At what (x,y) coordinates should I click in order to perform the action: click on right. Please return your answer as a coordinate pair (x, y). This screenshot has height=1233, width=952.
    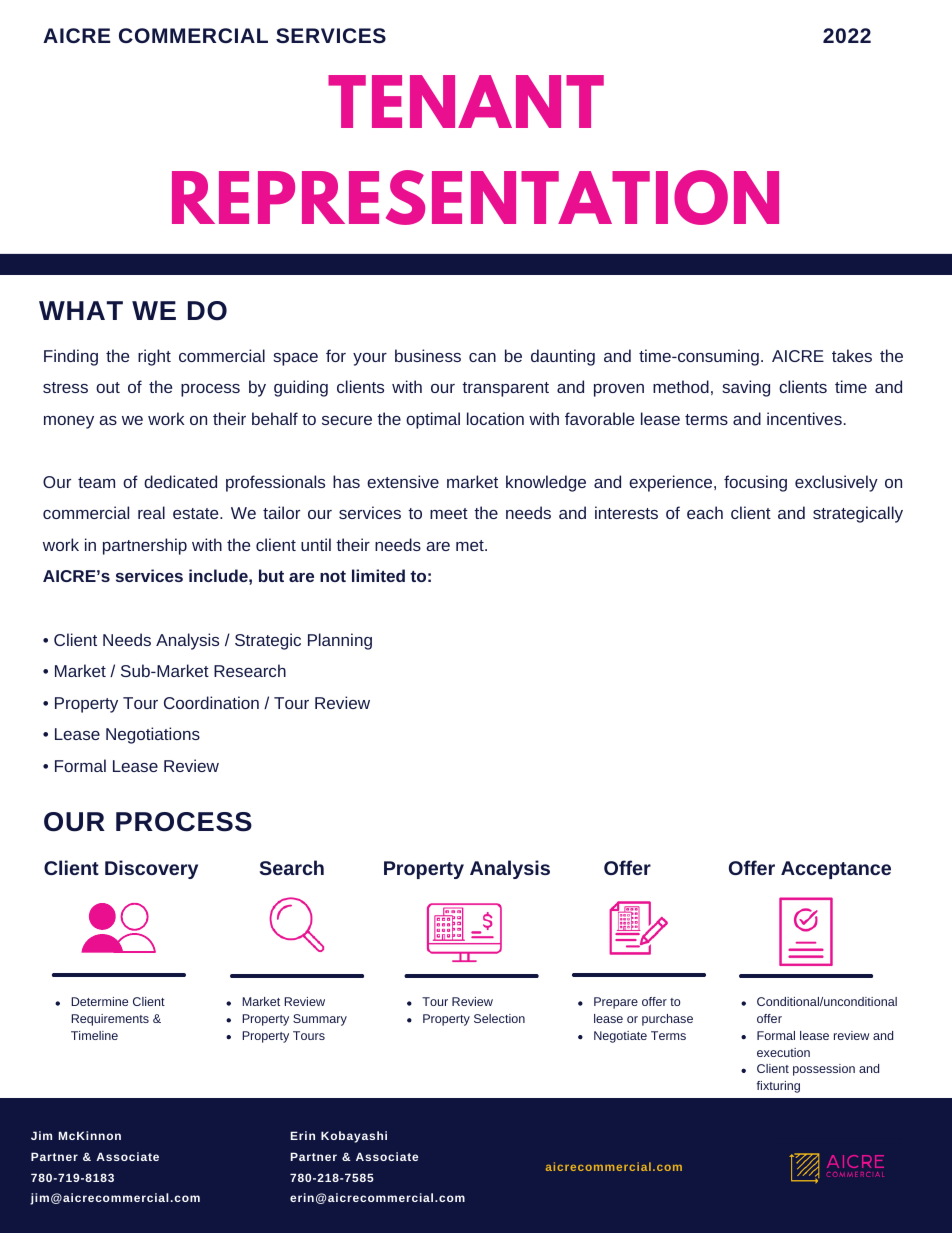
    Looking at the image, I should click on (154, 357).
